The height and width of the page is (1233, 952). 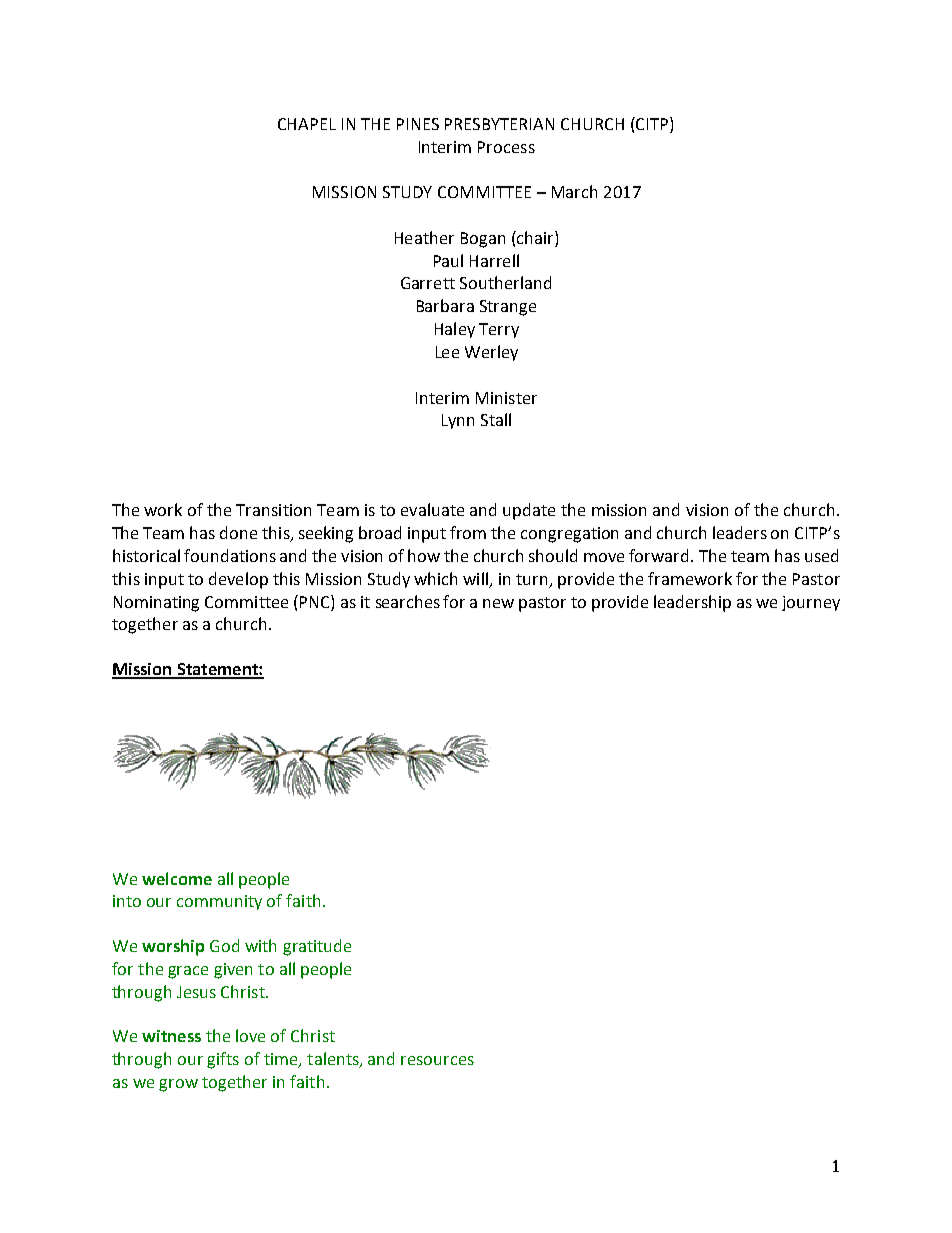 What do you see at coordinates (458, 421) in the page?
I see `Lynn` at bounding box center [458, 421].
